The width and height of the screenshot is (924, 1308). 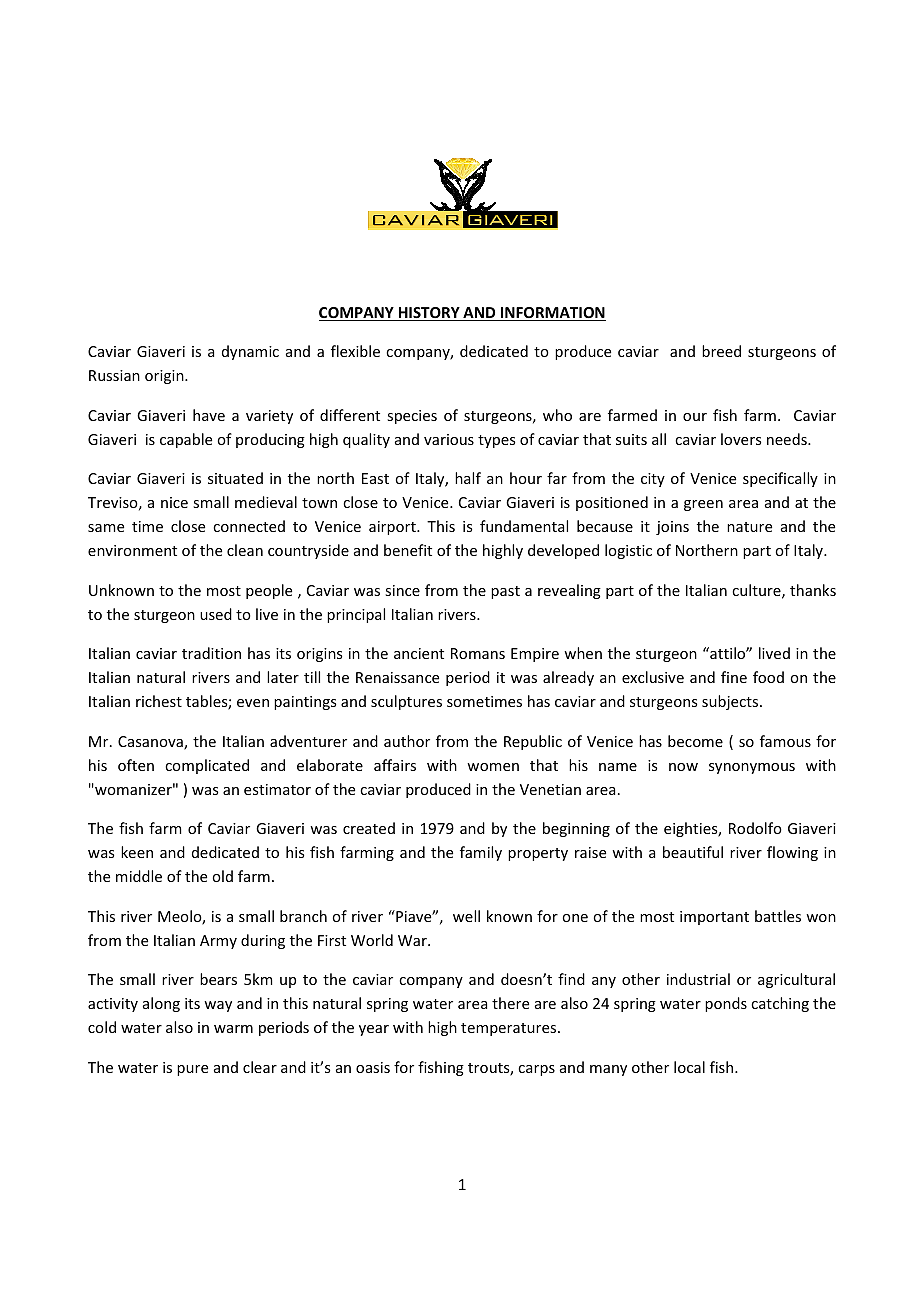 What do you see at coordinates (406, 702) in the screenshot?
I see `sculptures` at bounding box center [406, 702].
